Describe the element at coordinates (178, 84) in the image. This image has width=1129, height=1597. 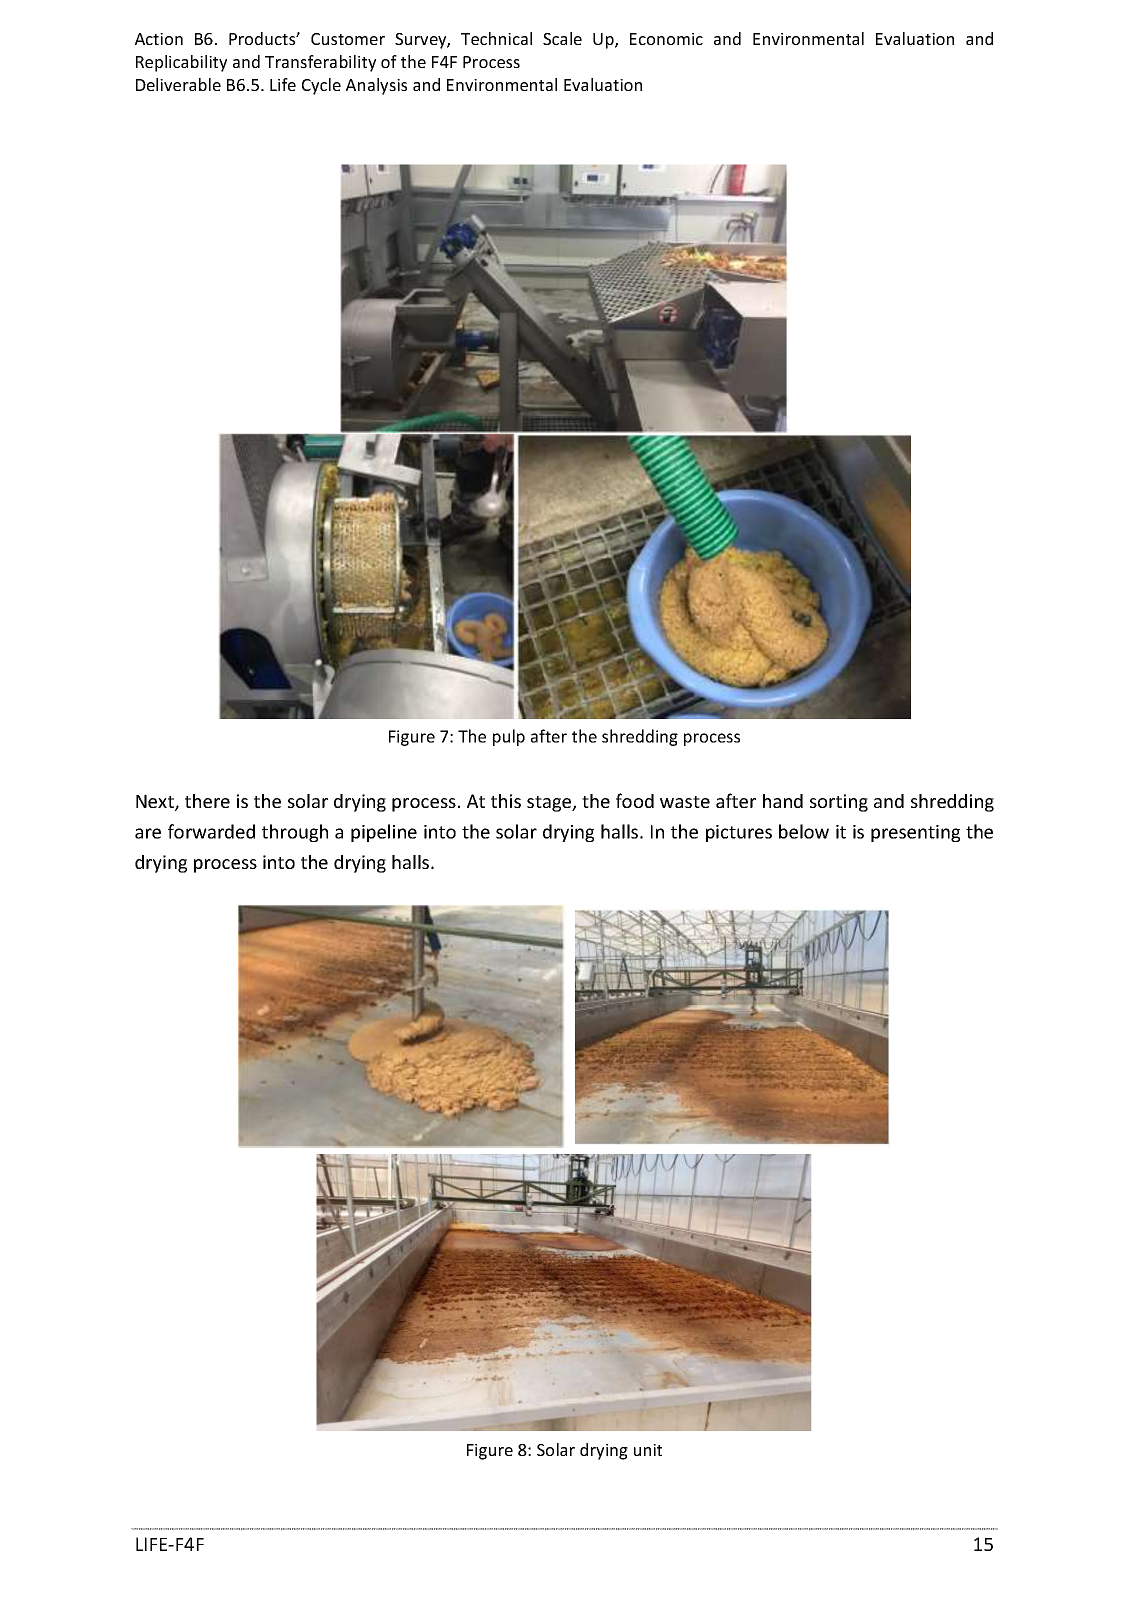
I see `Deliverable` at that location.
